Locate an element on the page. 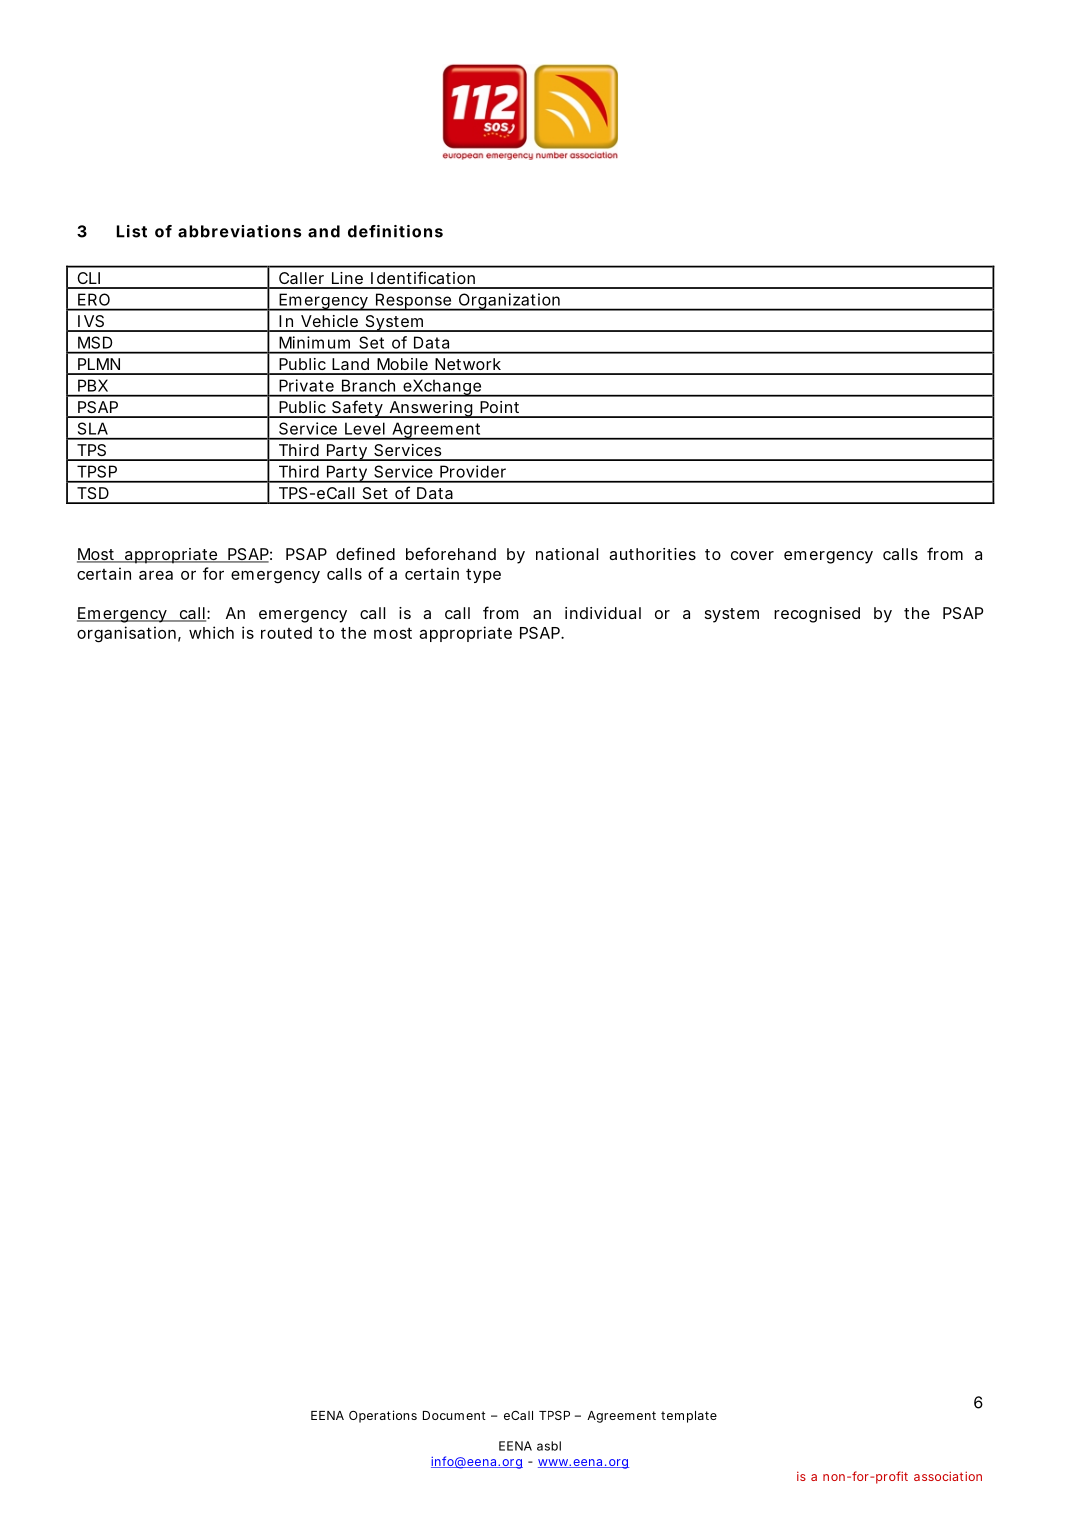 The image size is (1073, 1517). cover is located at coordinates (752, 555).
